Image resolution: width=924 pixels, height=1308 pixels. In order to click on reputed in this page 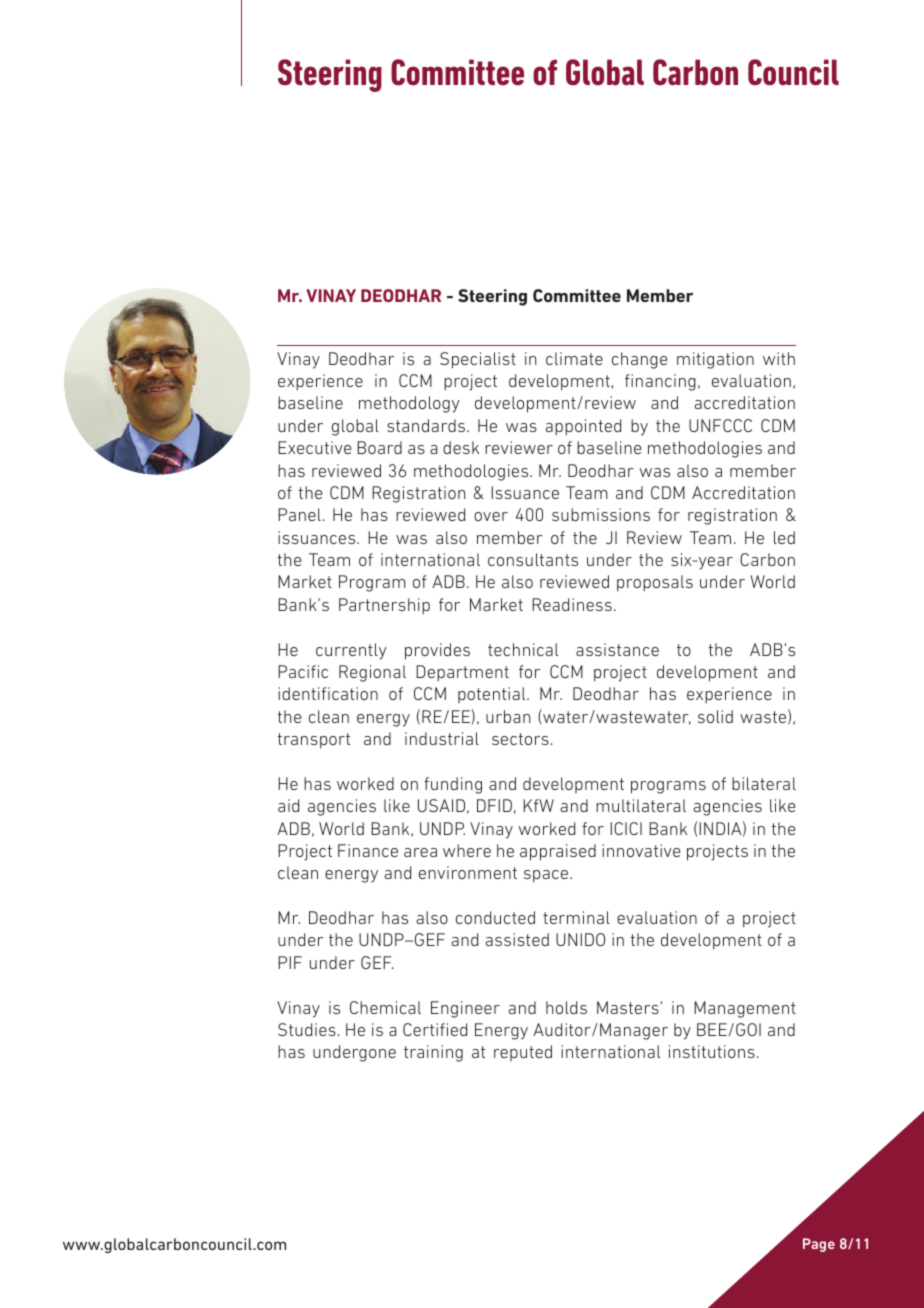, I will do `click(523, 1053)`.
